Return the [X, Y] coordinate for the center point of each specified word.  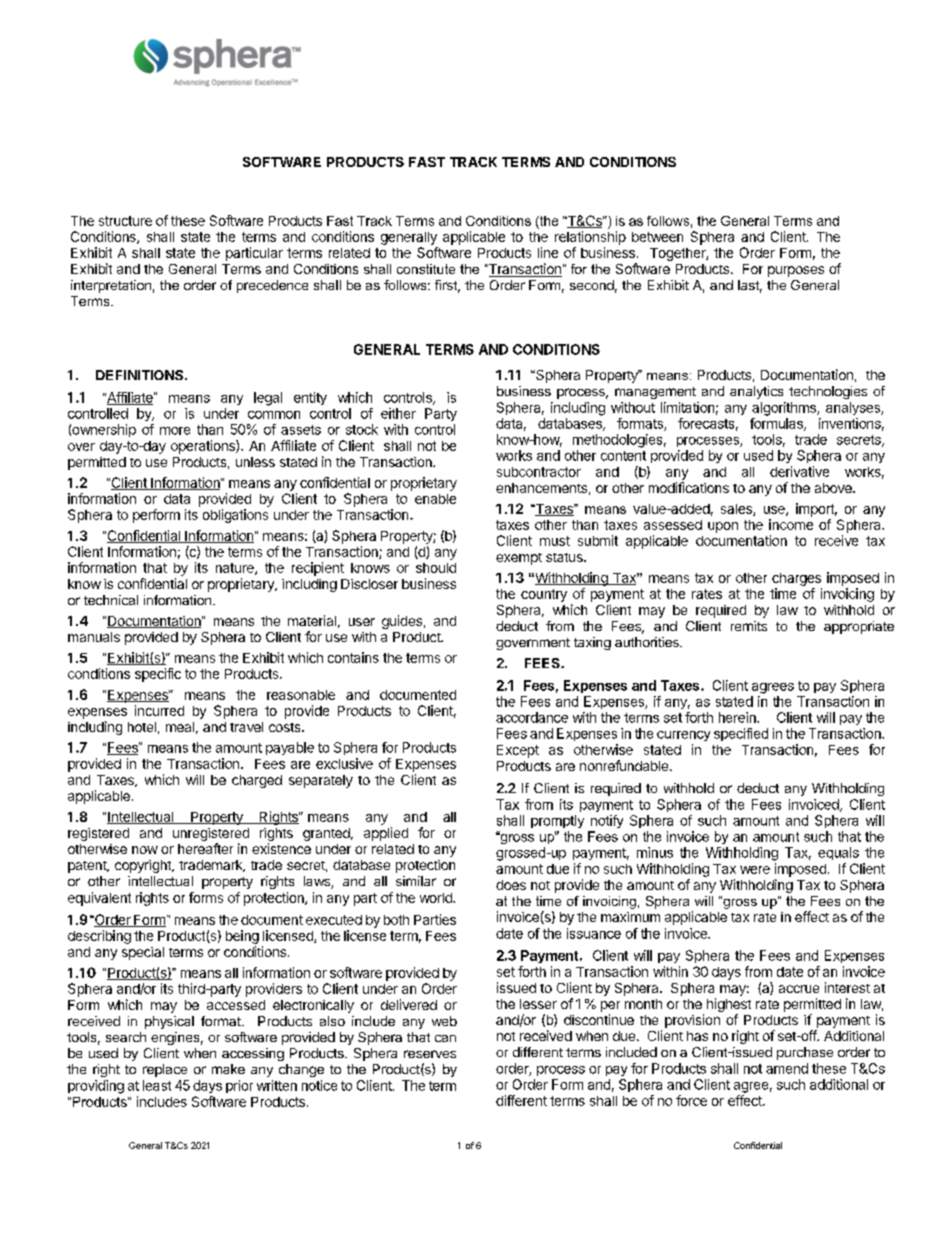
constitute [426, 269]
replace [165, 1070]
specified [741, 734]
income [791, 524]
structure [125, 221]
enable [435, 499]
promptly [557, 821]
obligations [235, 516]
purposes [796, 271]
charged [257, 781]
